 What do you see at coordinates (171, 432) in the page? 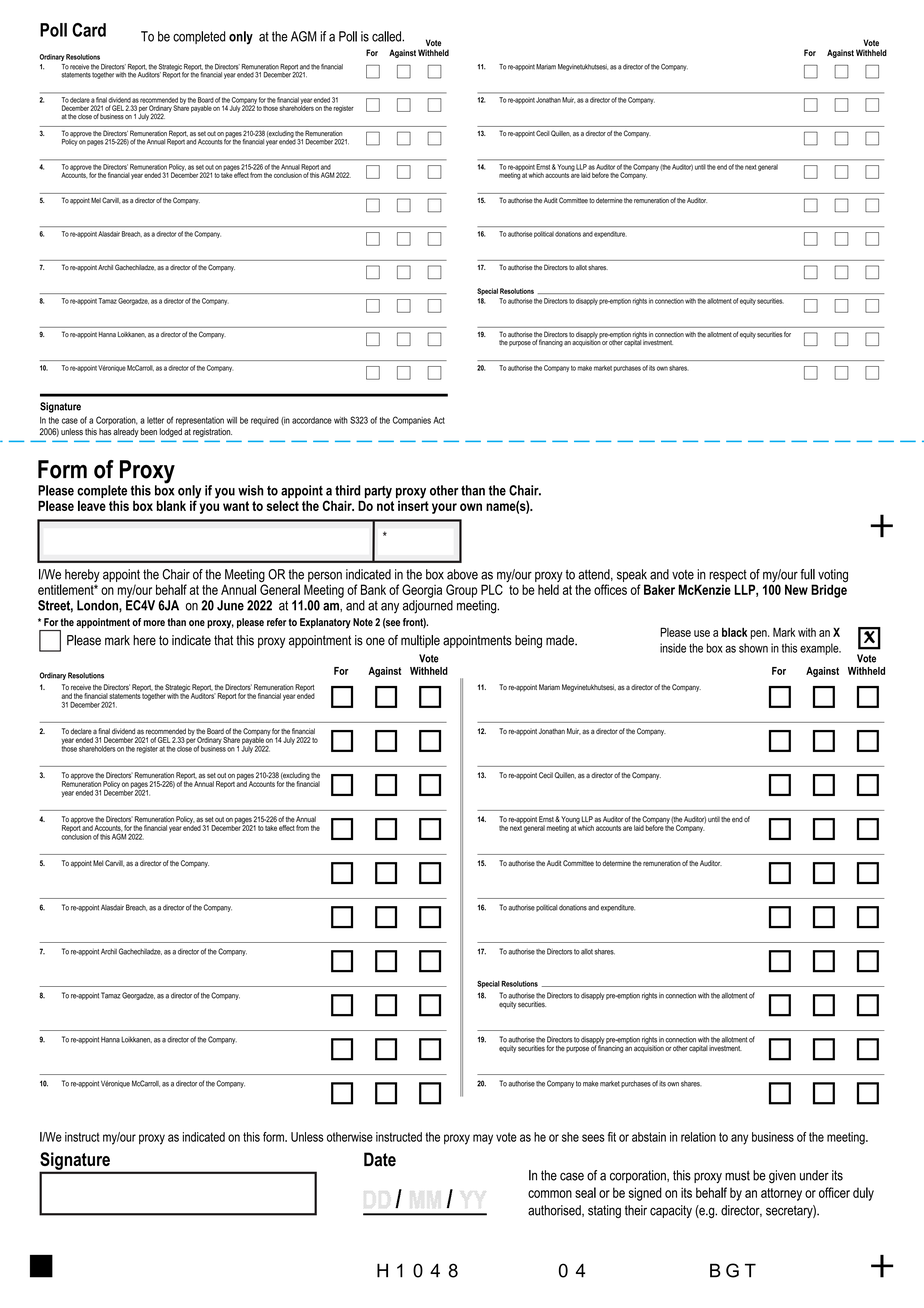
I see `lodged` at bounding box center [171, 432].
